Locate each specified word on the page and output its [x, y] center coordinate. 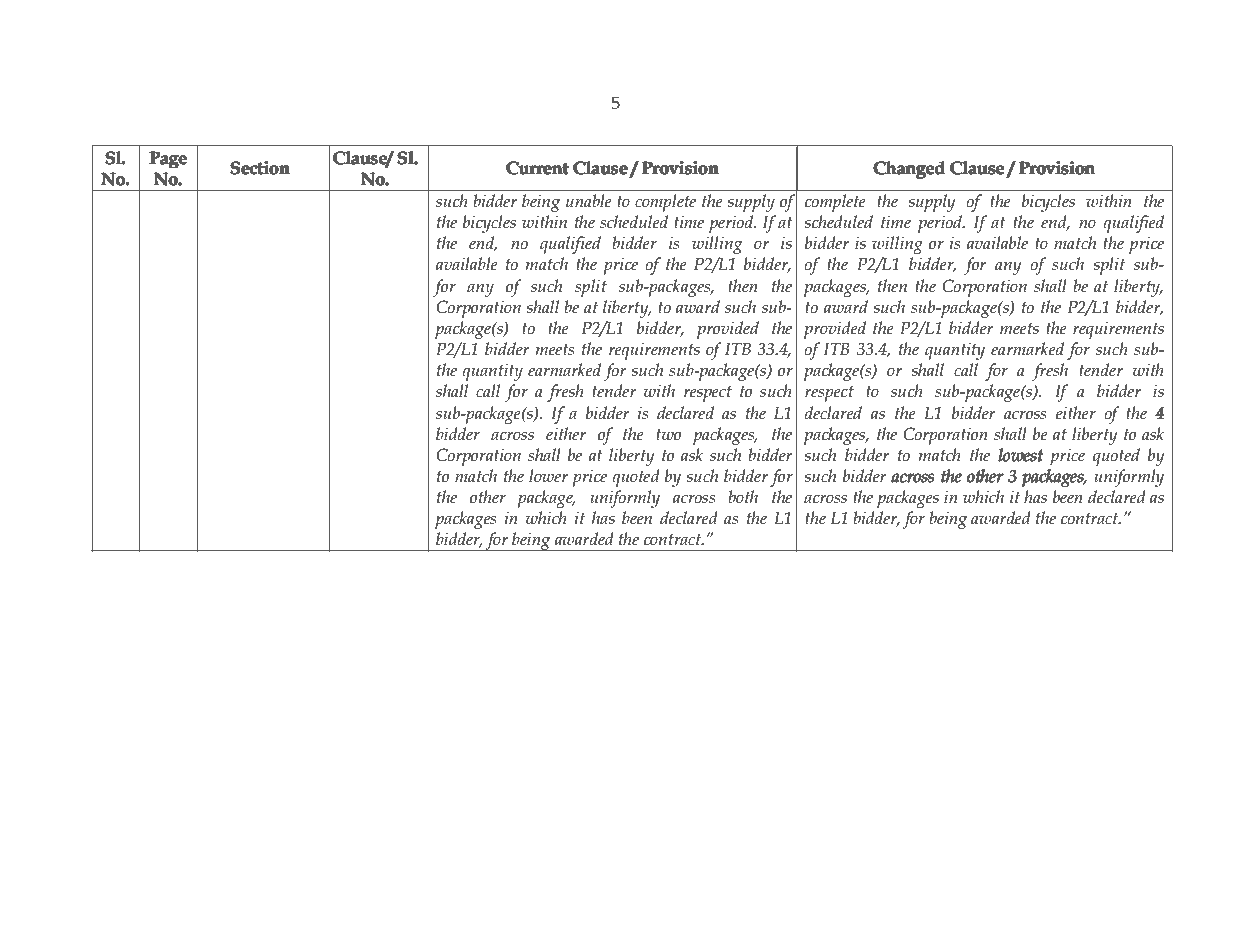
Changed [909, 170]
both [743, 497]
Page [168, 160]
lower [548, 476]
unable [589, 201]
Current [537, 168]
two [668, 435]
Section [260, 168]
